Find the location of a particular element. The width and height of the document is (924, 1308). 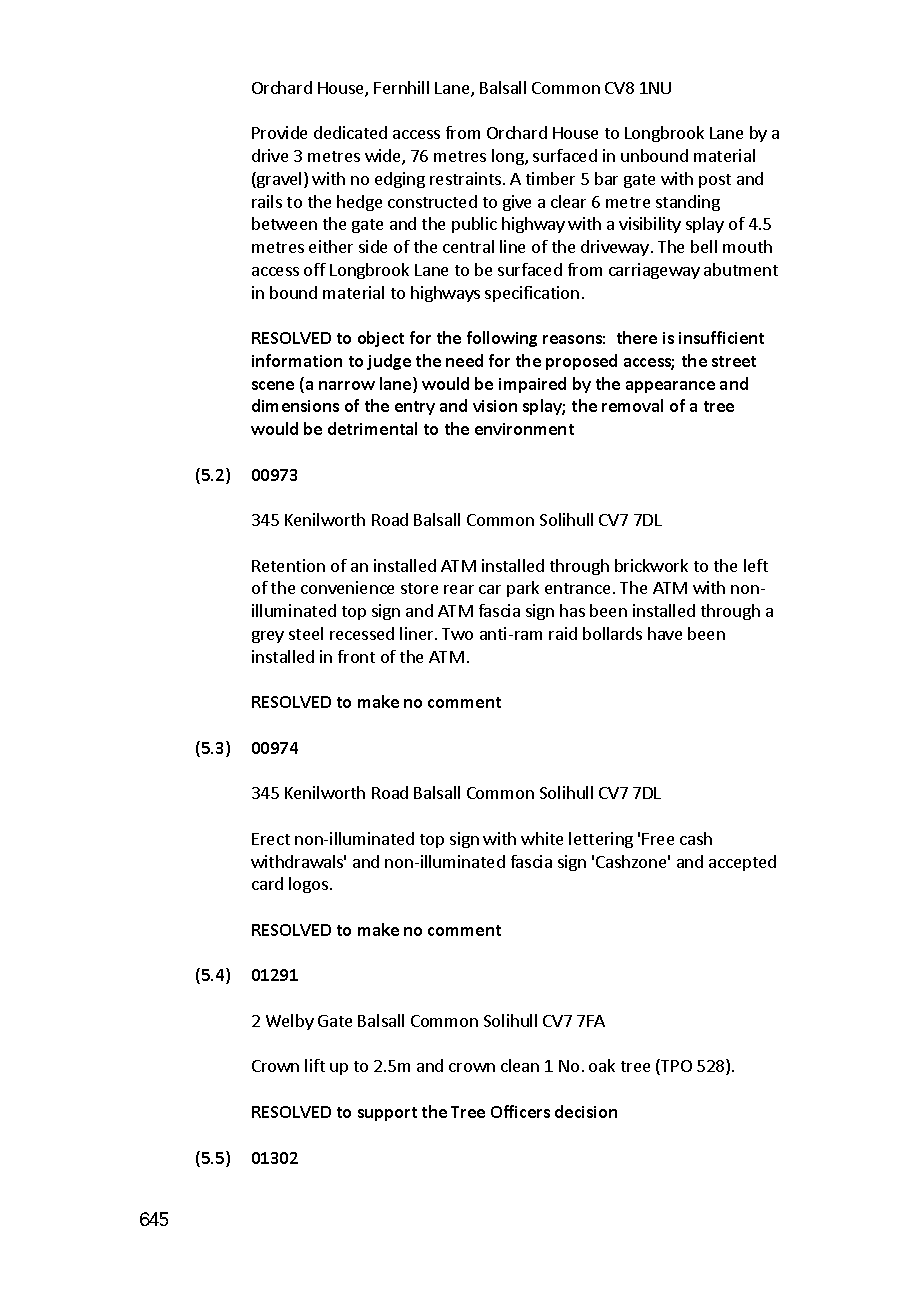

dedicated is located at coordinates (350, 132).
